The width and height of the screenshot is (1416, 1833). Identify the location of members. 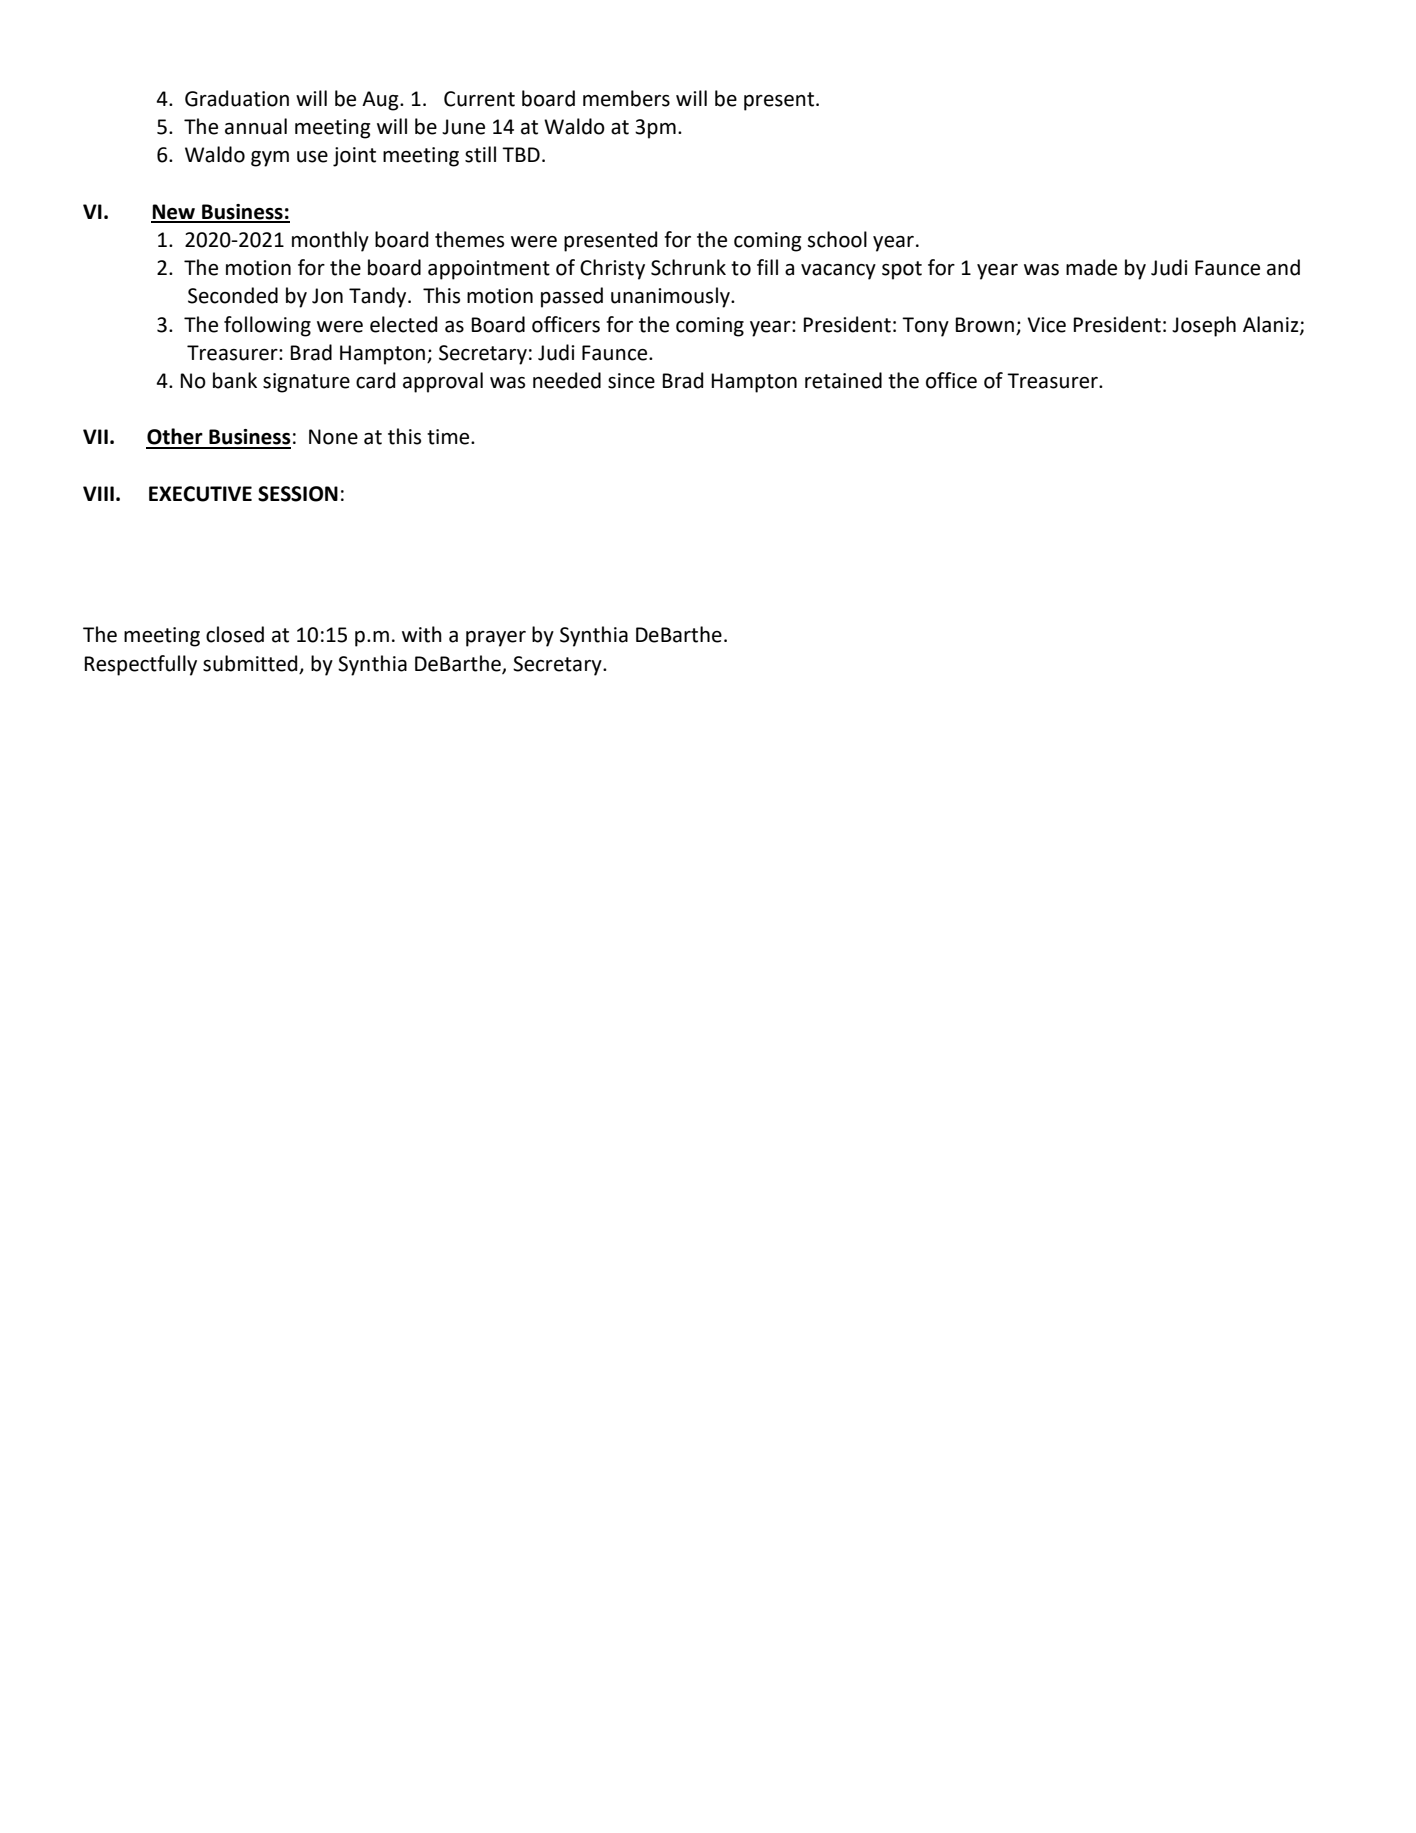
(626, 98).
